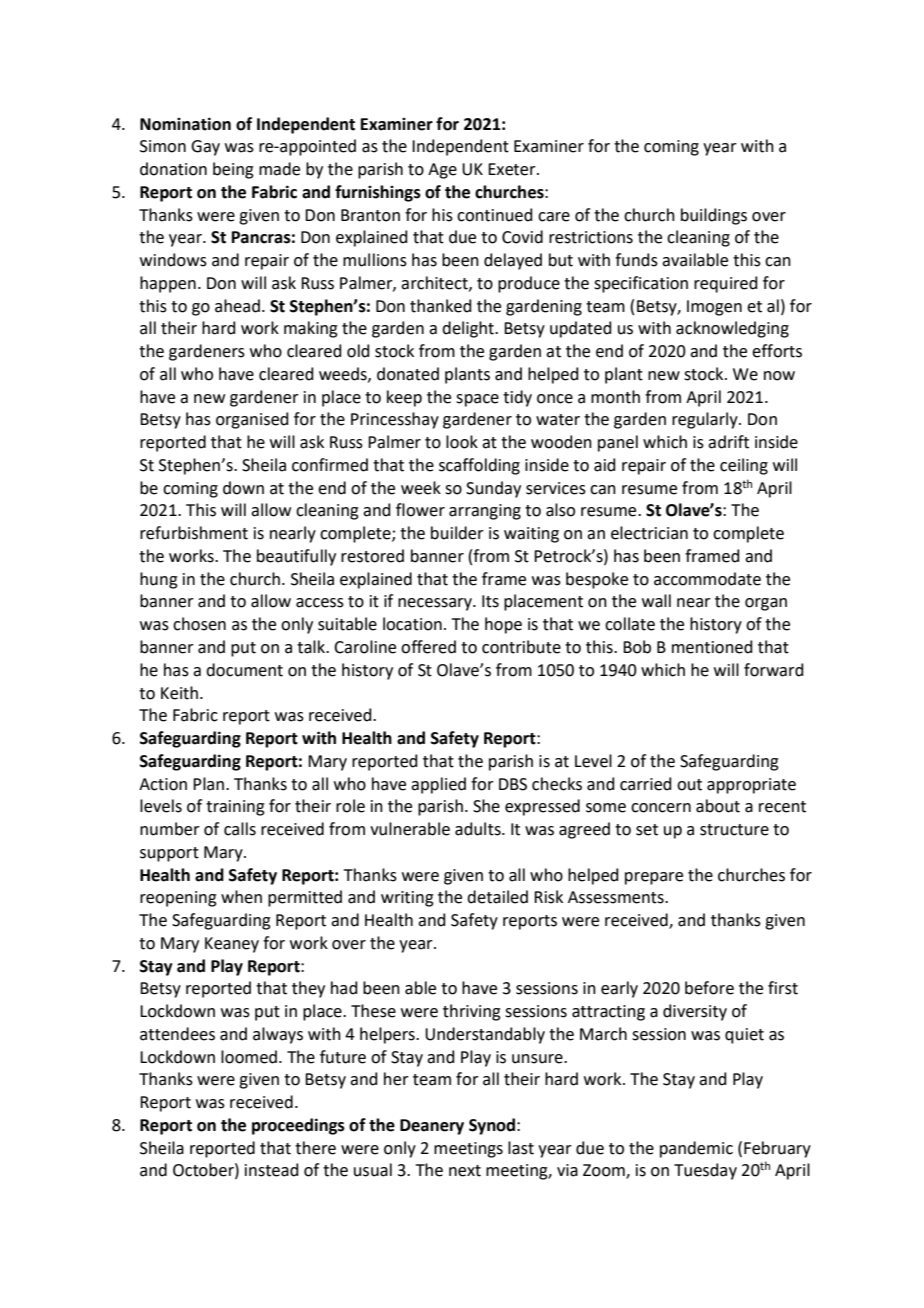 The height and width of the screenshot is (1308, 924). What do you see at coordinates (714, 216) in the screenshot?
I see `buildings` at bounding box center [714, 216].
